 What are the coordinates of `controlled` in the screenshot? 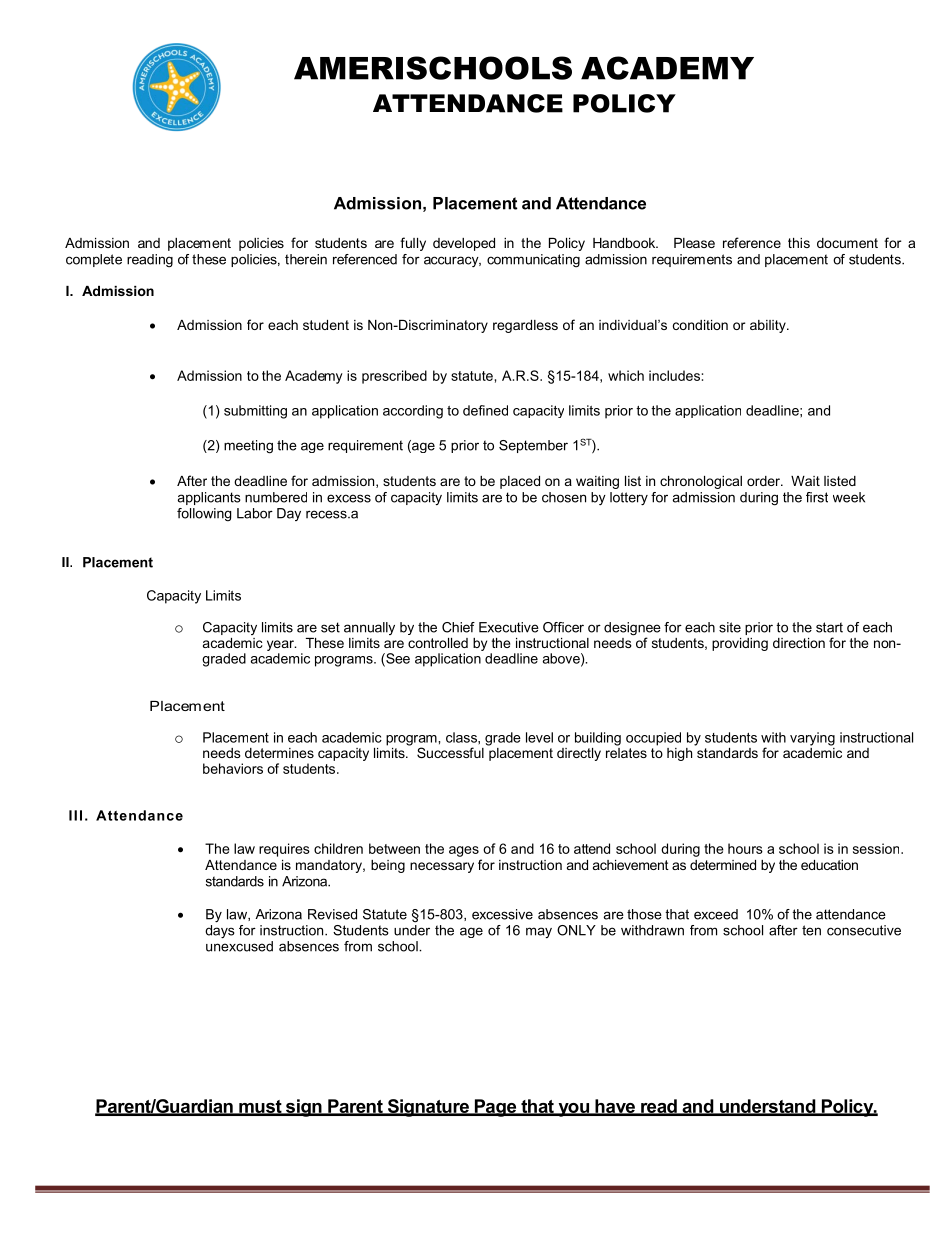 It's located at (438, 643).
